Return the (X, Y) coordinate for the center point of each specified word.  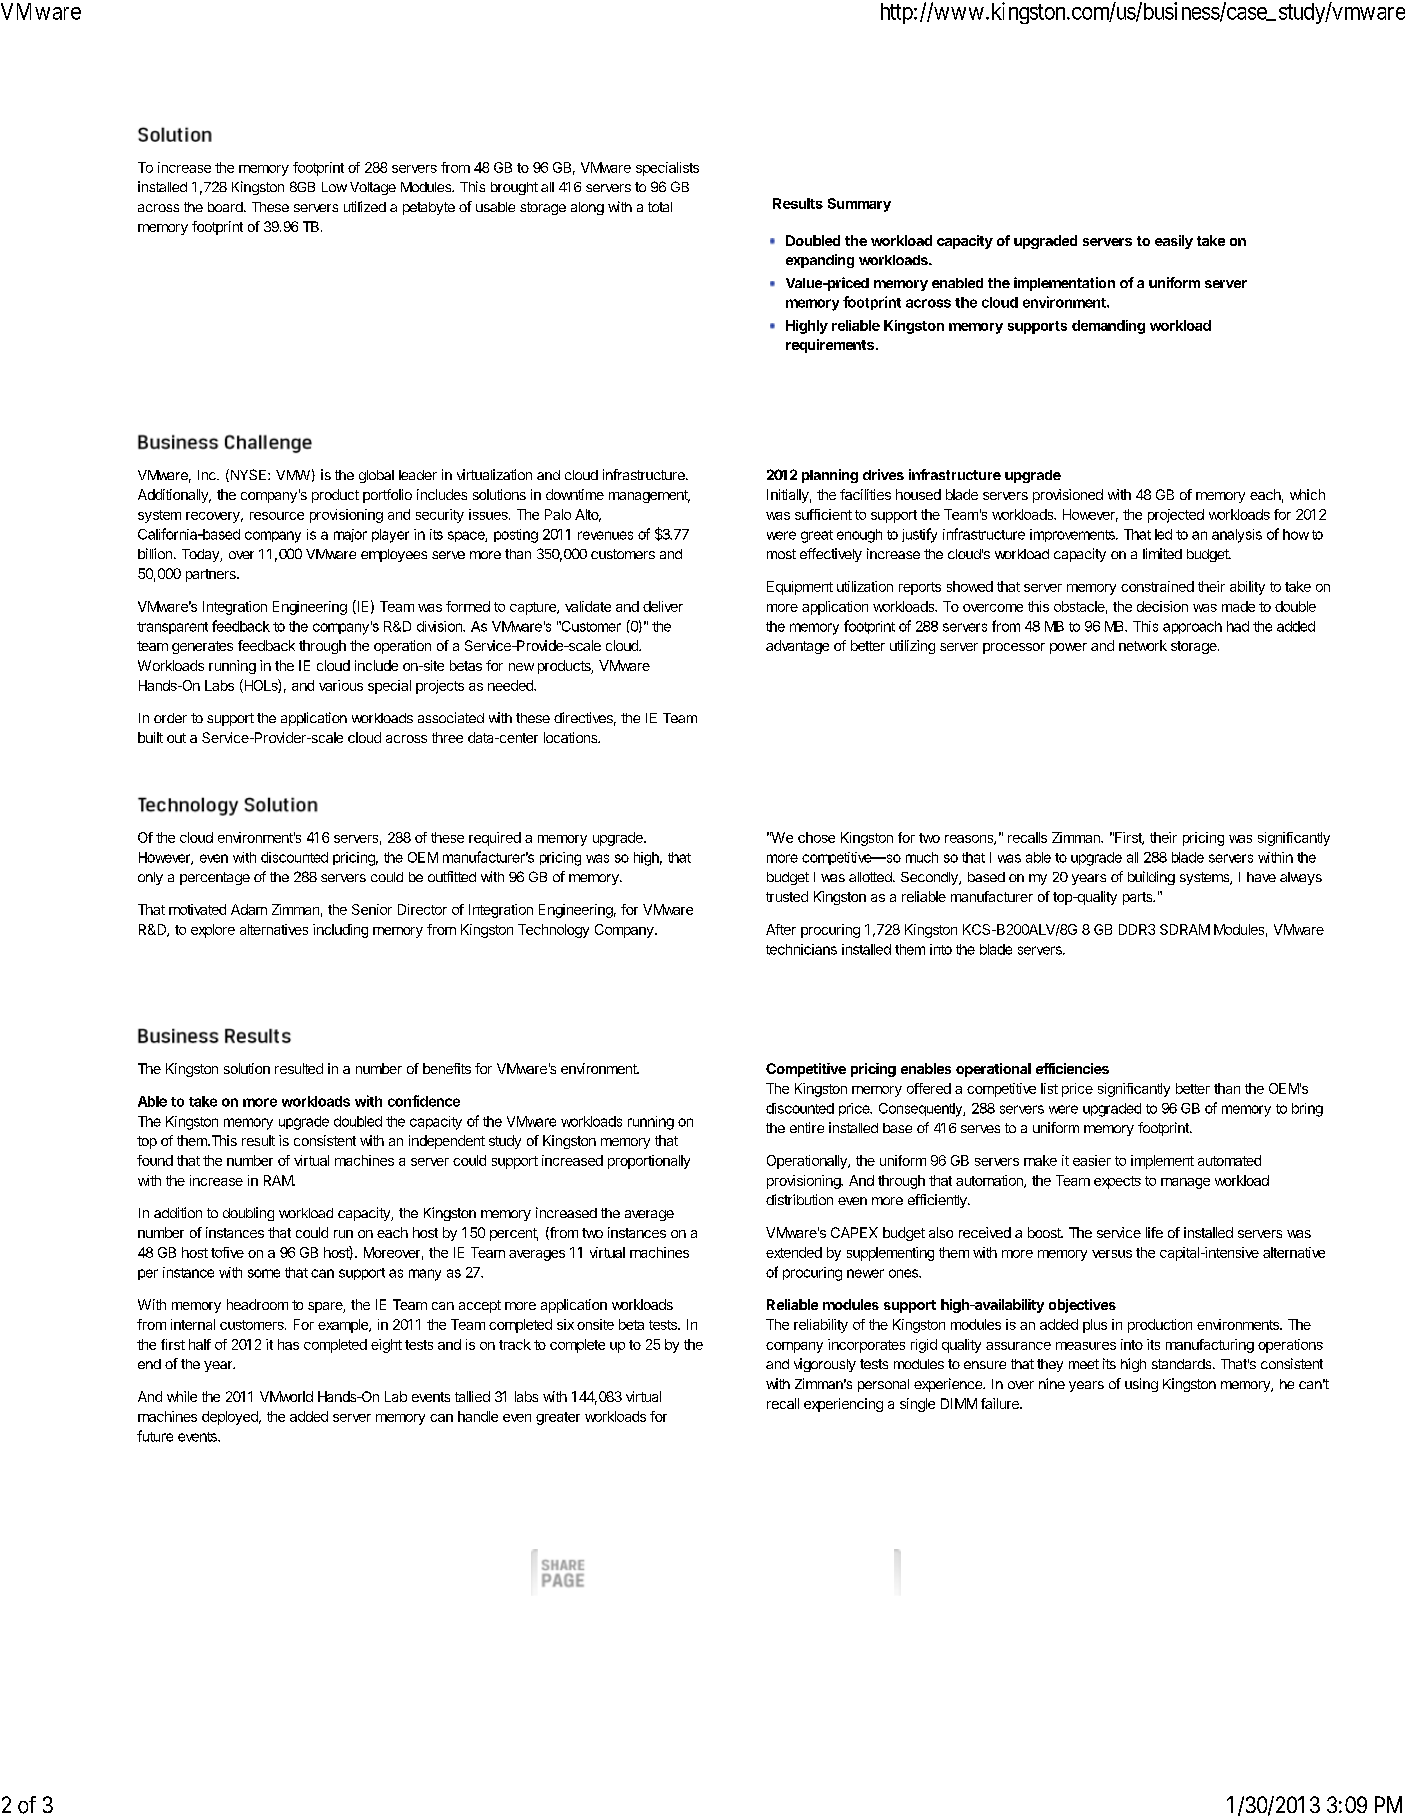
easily (1174, 242)
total (660, 207)
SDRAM (1185, 929)
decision (1162, 606)
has (288, 1344)
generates (202, 647)
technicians (801, 949)
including (340, 931)
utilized (365, 206)
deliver (663, 606)
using (1141, 1385)
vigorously (825, 1365)
